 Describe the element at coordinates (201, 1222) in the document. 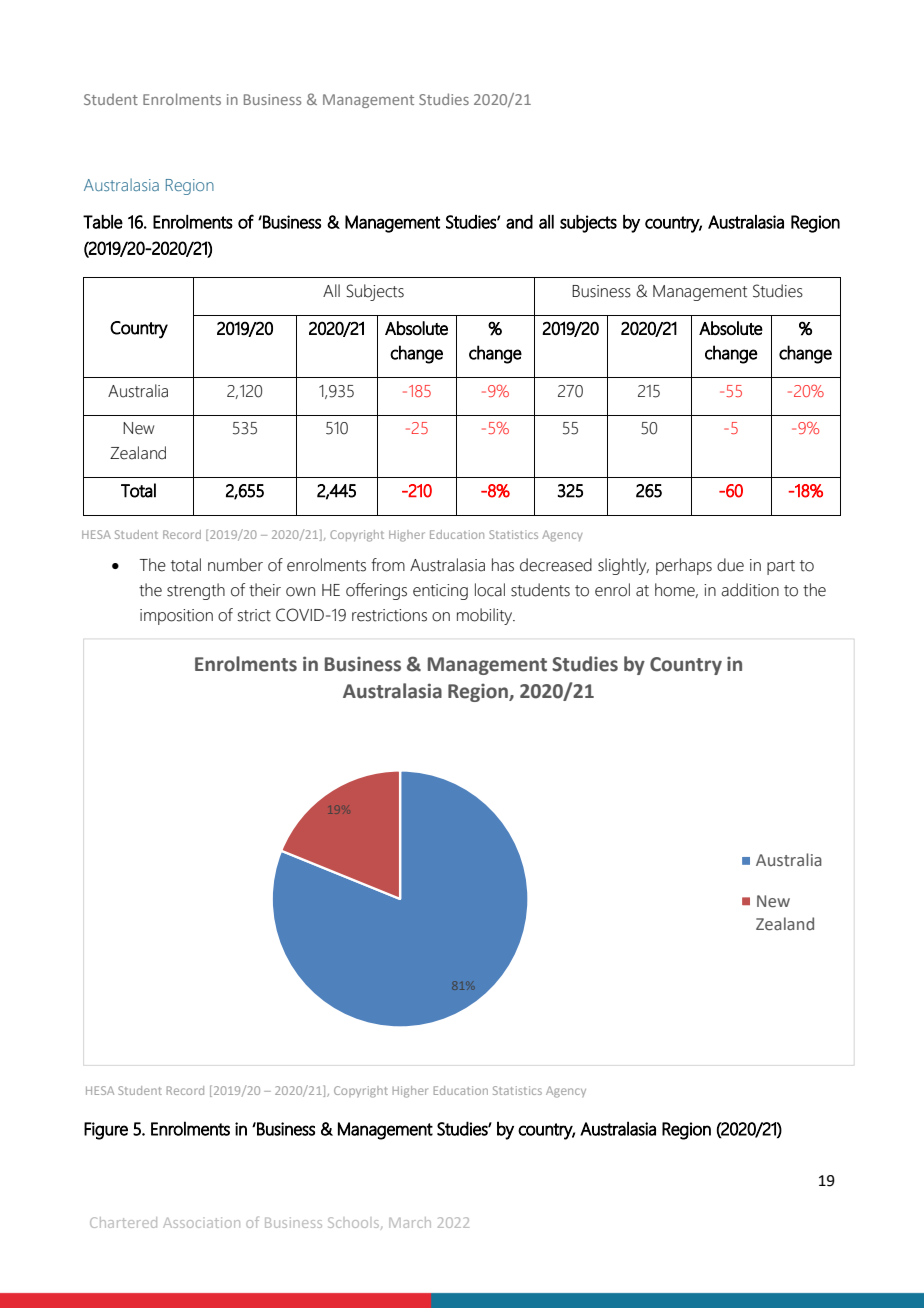

I see `Association` at that location.
